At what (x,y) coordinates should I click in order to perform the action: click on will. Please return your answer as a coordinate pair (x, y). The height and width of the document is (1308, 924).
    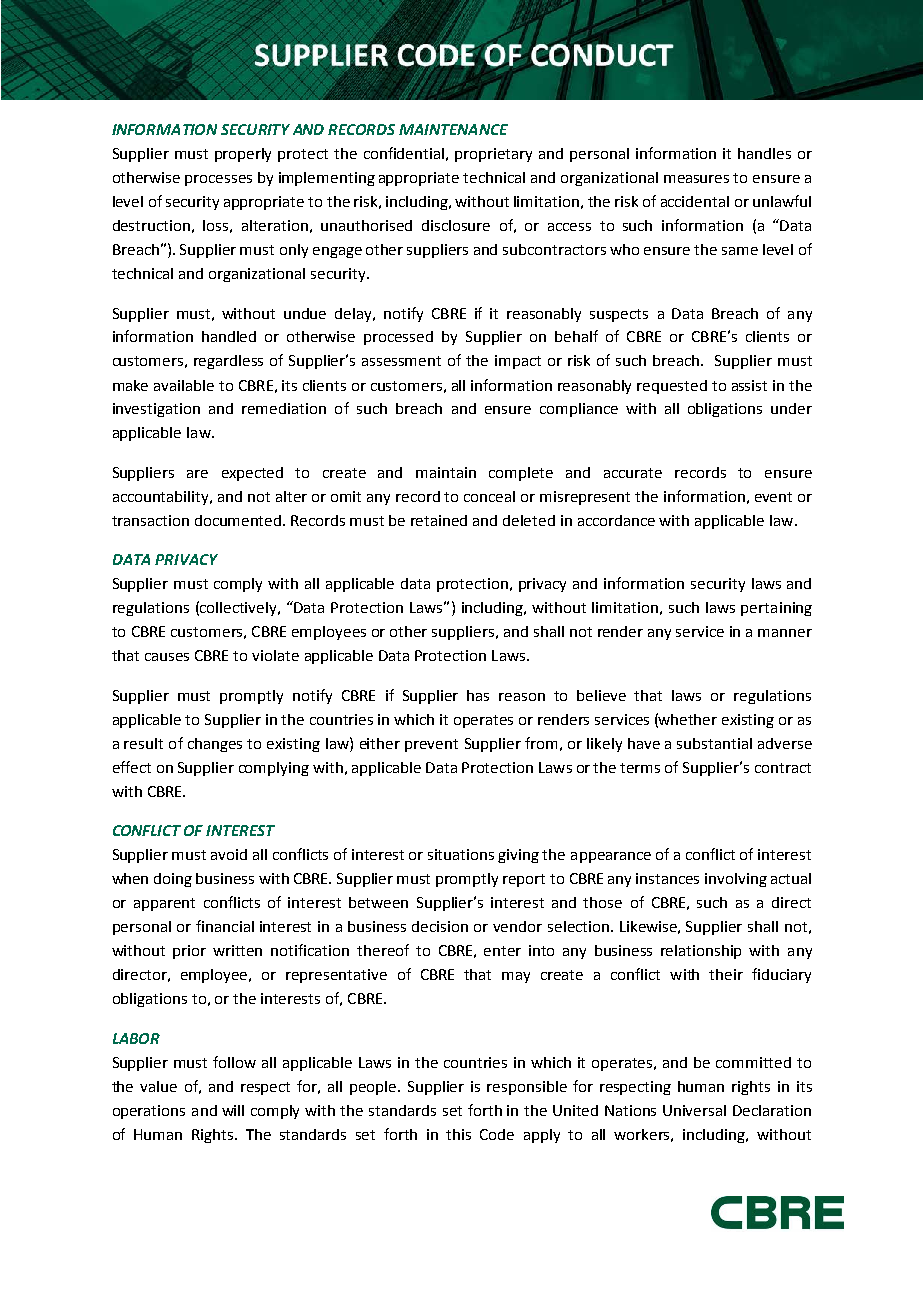
    Looking at the image, I should click on (233, 1110).
